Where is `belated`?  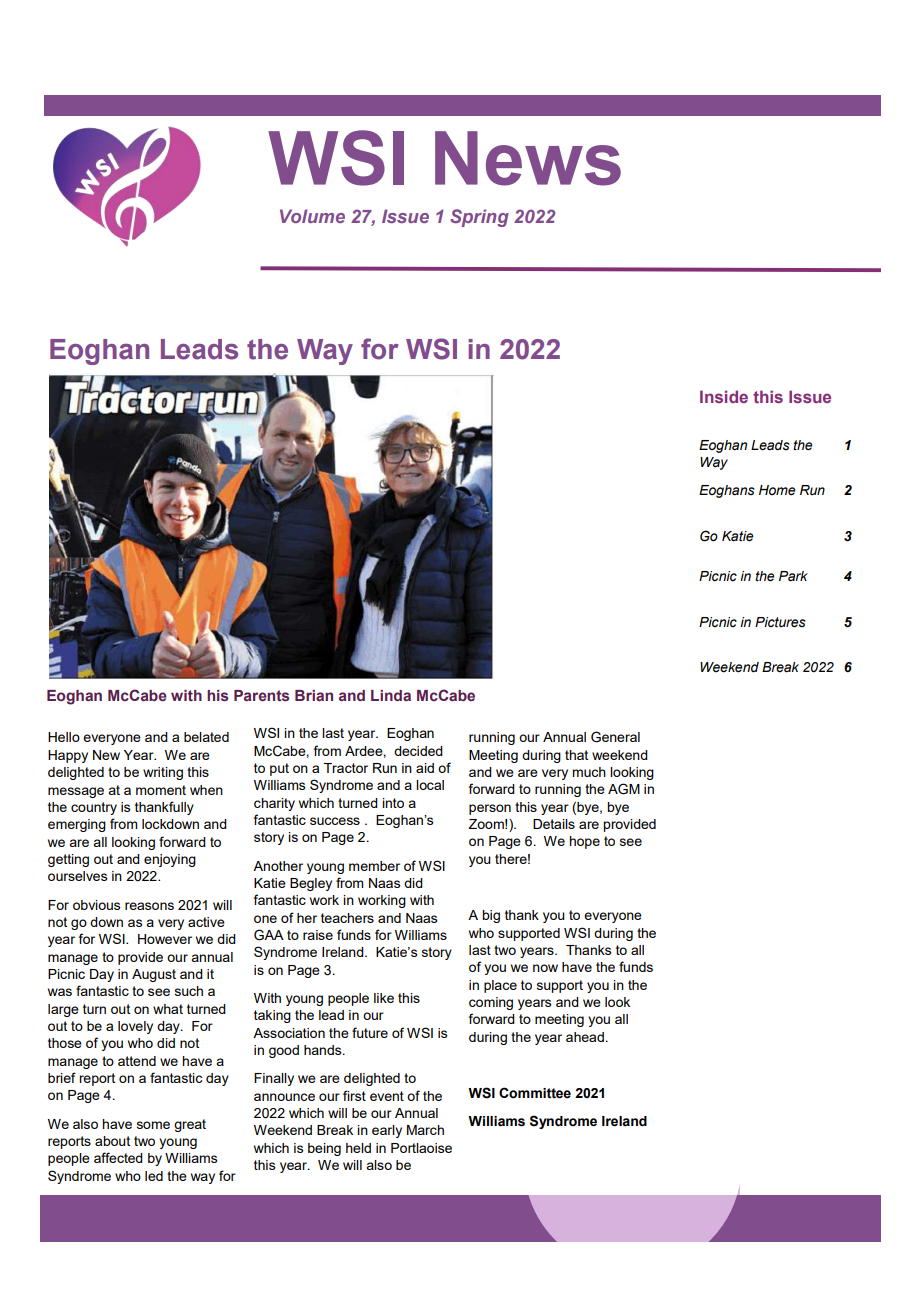 belated is located at coordinates (206, 737).
